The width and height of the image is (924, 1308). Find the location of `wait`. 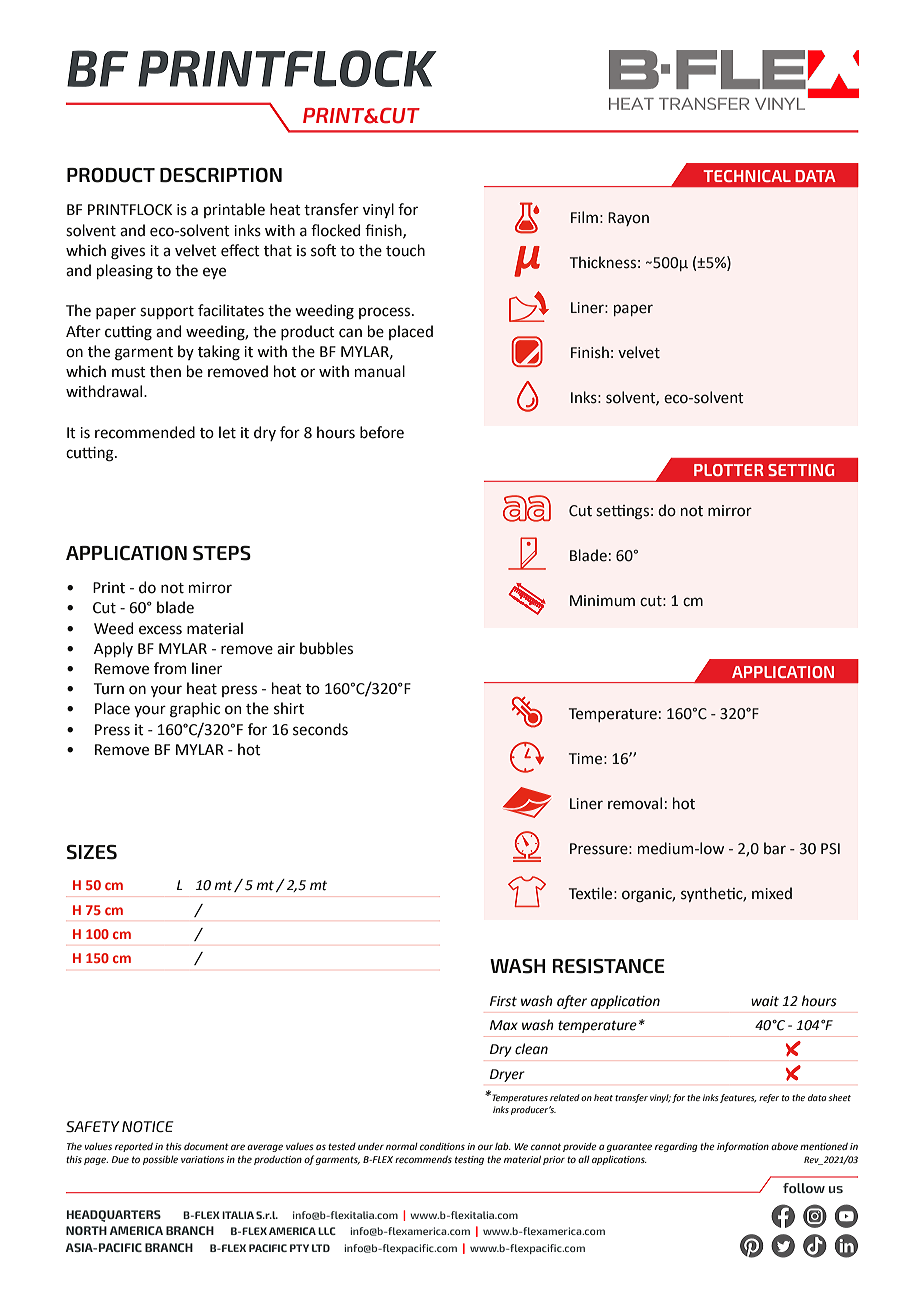

wait is located at coordinates (765, 1001).
